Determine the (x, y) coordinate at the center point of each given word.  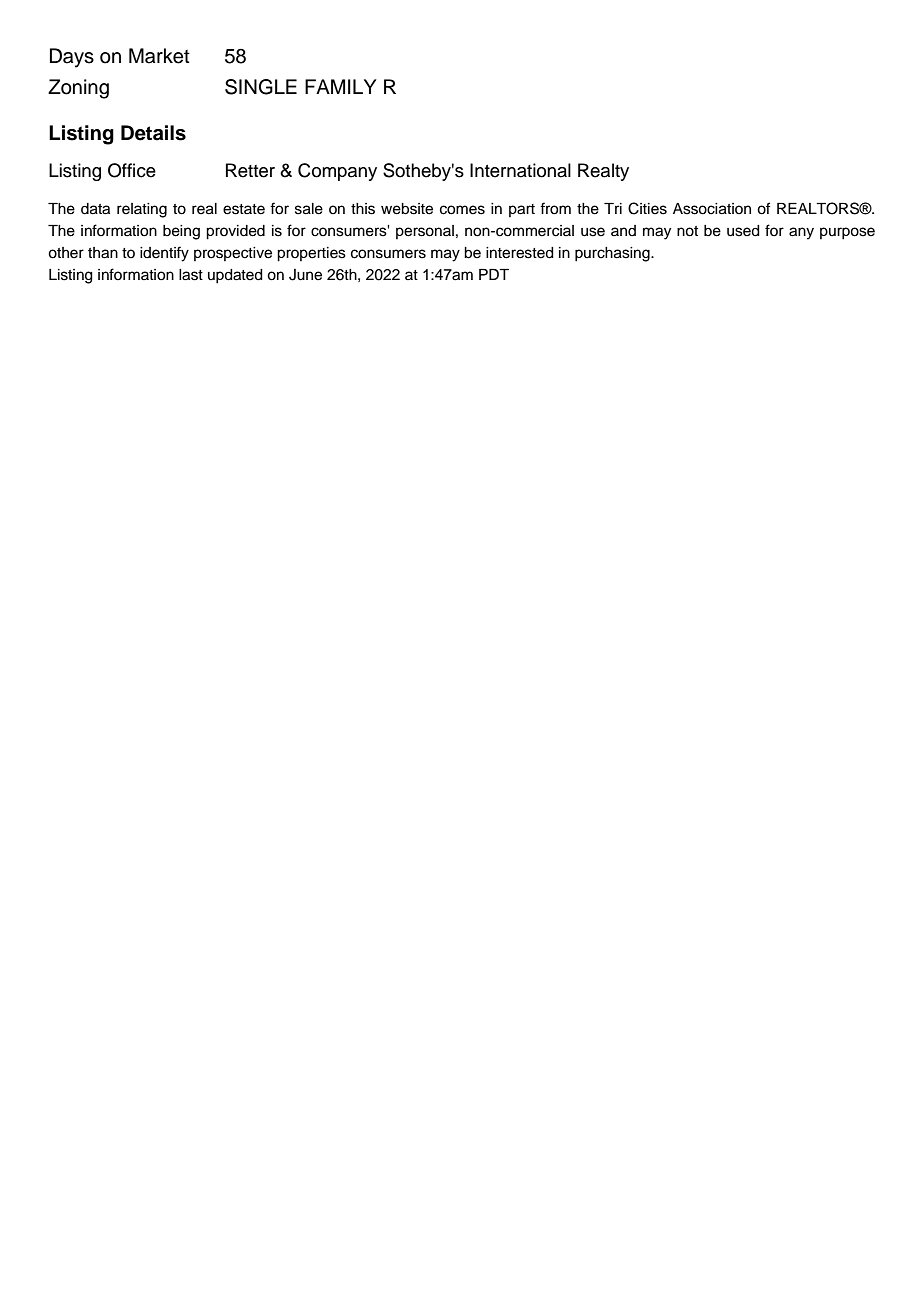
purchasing (613, 254)
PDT (494, 274)
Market (159, 56)
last (191, 275)
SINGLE (261, 87)
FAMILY (341, 86)
